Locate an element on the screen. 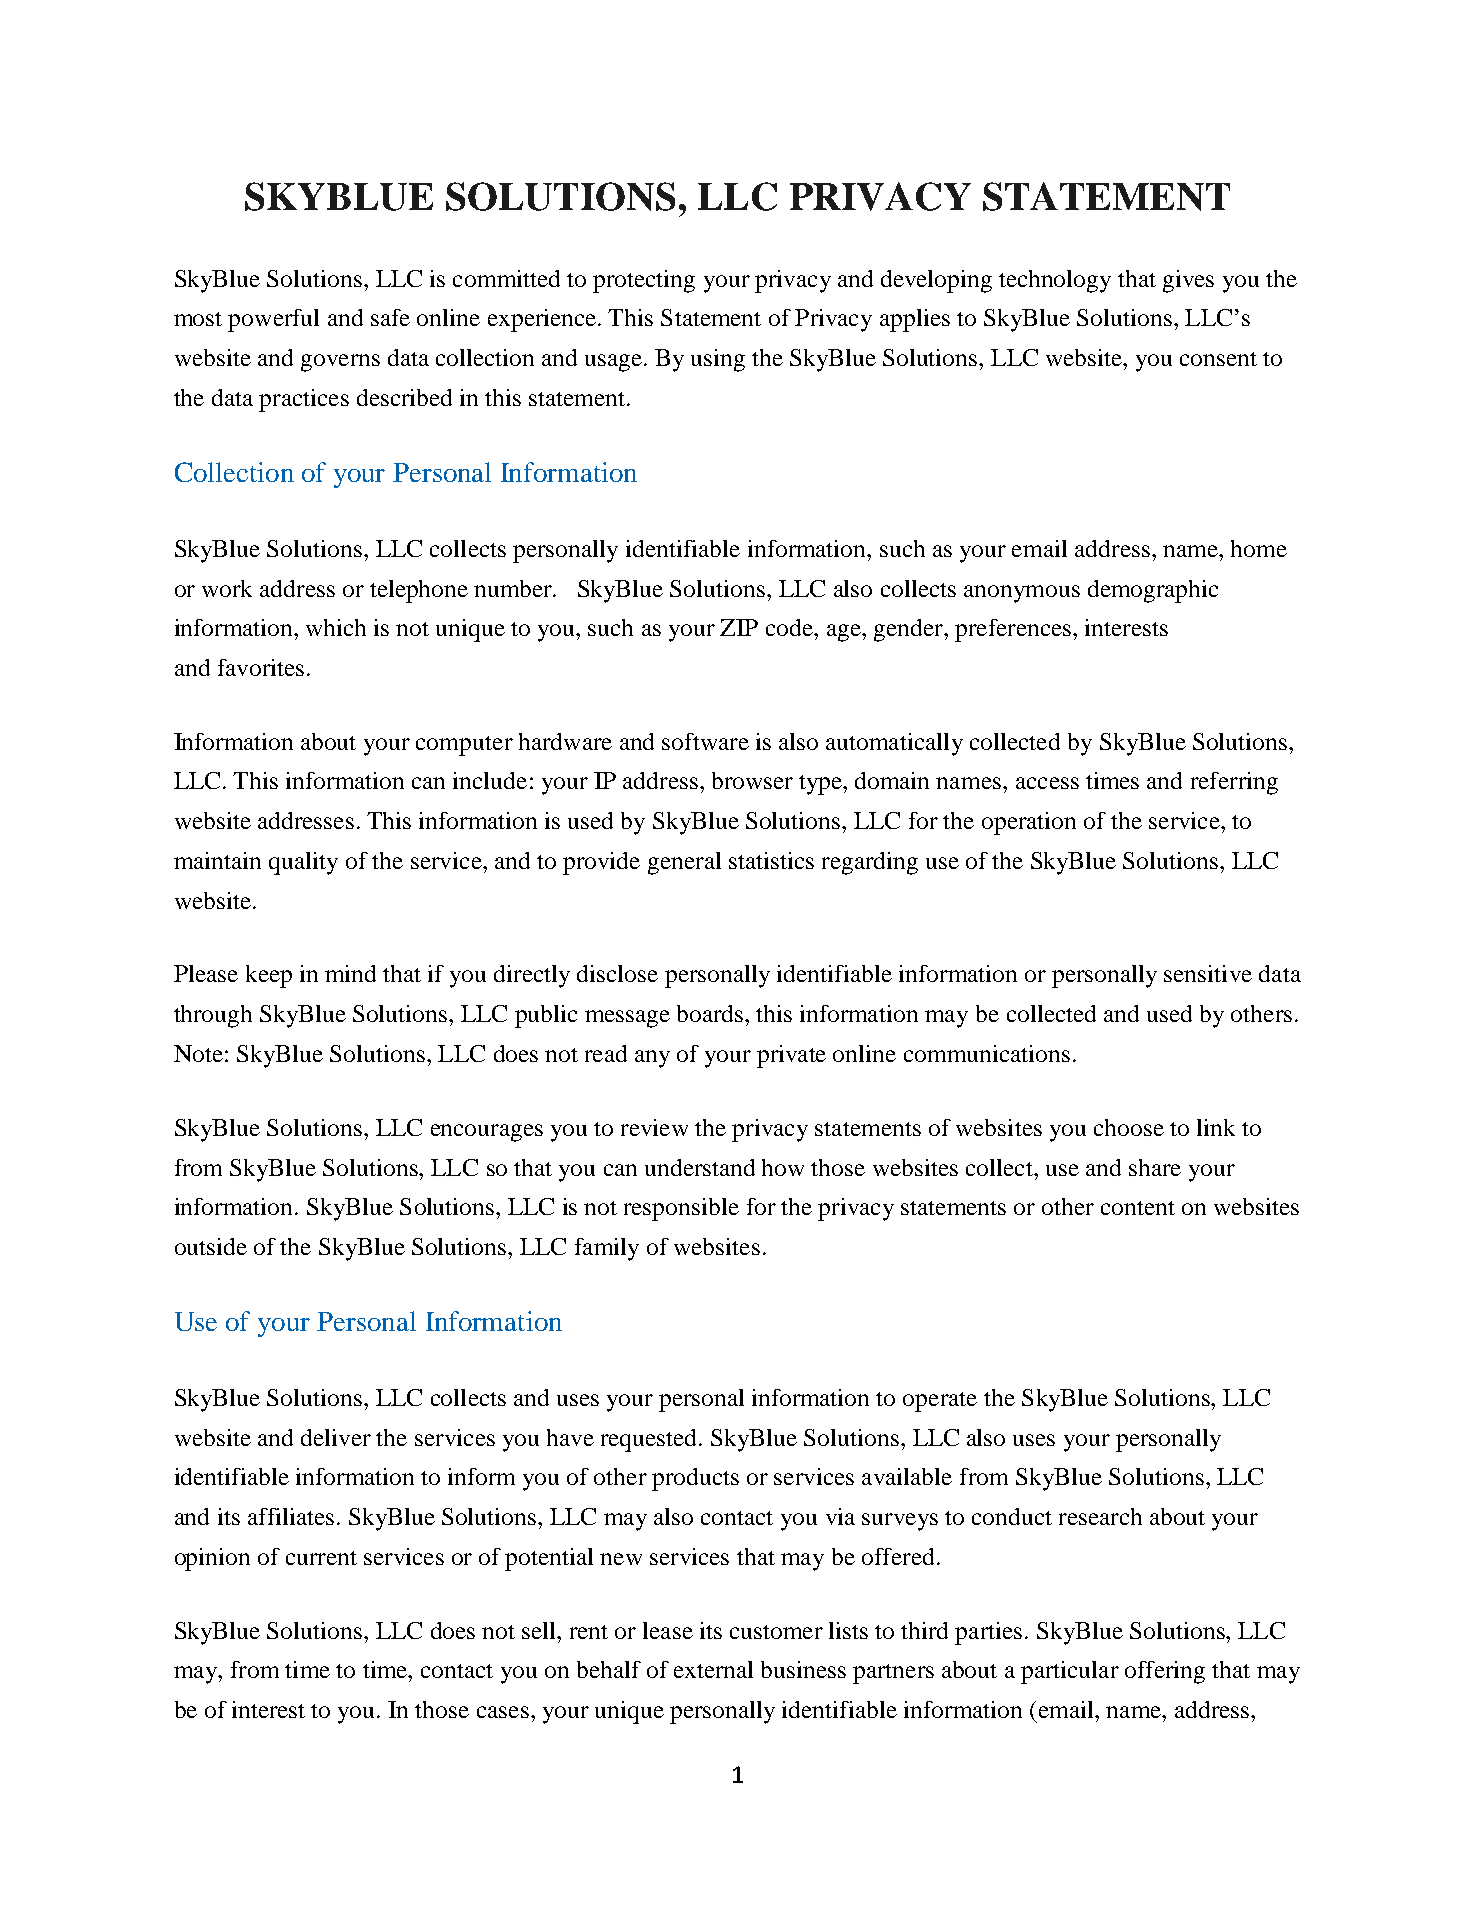 The height and width of the screenshot is (1910, 1476). quality is located at coordinates (303, 863).
